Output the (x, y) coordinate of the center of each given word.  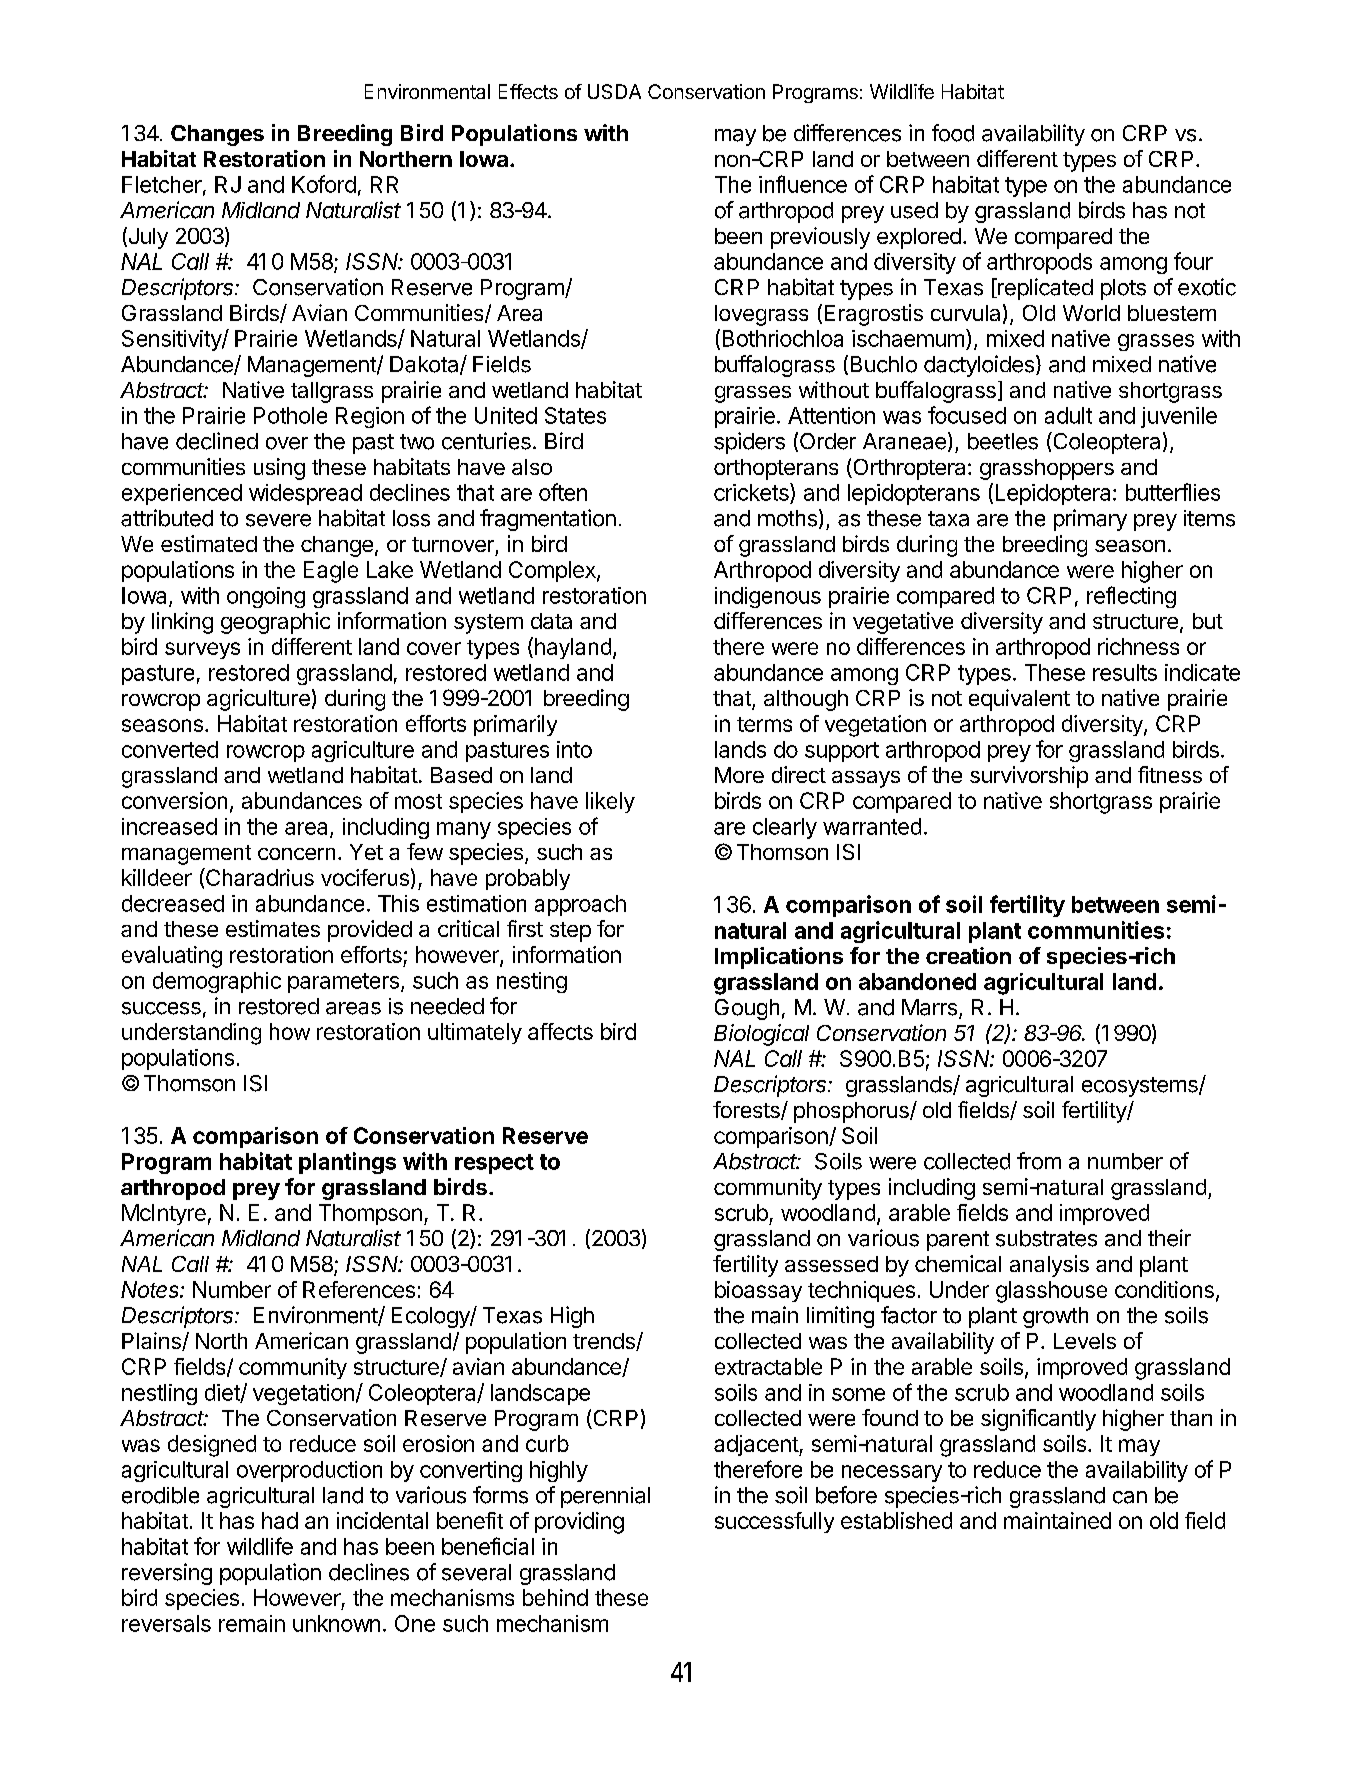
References (359, 1289)
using (279, 469)
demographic (217, 982)
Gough (747, 1009)
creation (968, 955)
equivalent (1019, 700)
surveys (202, 650)
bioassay (758, 1291)
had (280, 1520)
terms (764, 724)
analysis (1049, 1266)
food (953, 133)
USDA (614, 91)
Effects (528, 91)
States (575, 415)
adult (1068, 415)
